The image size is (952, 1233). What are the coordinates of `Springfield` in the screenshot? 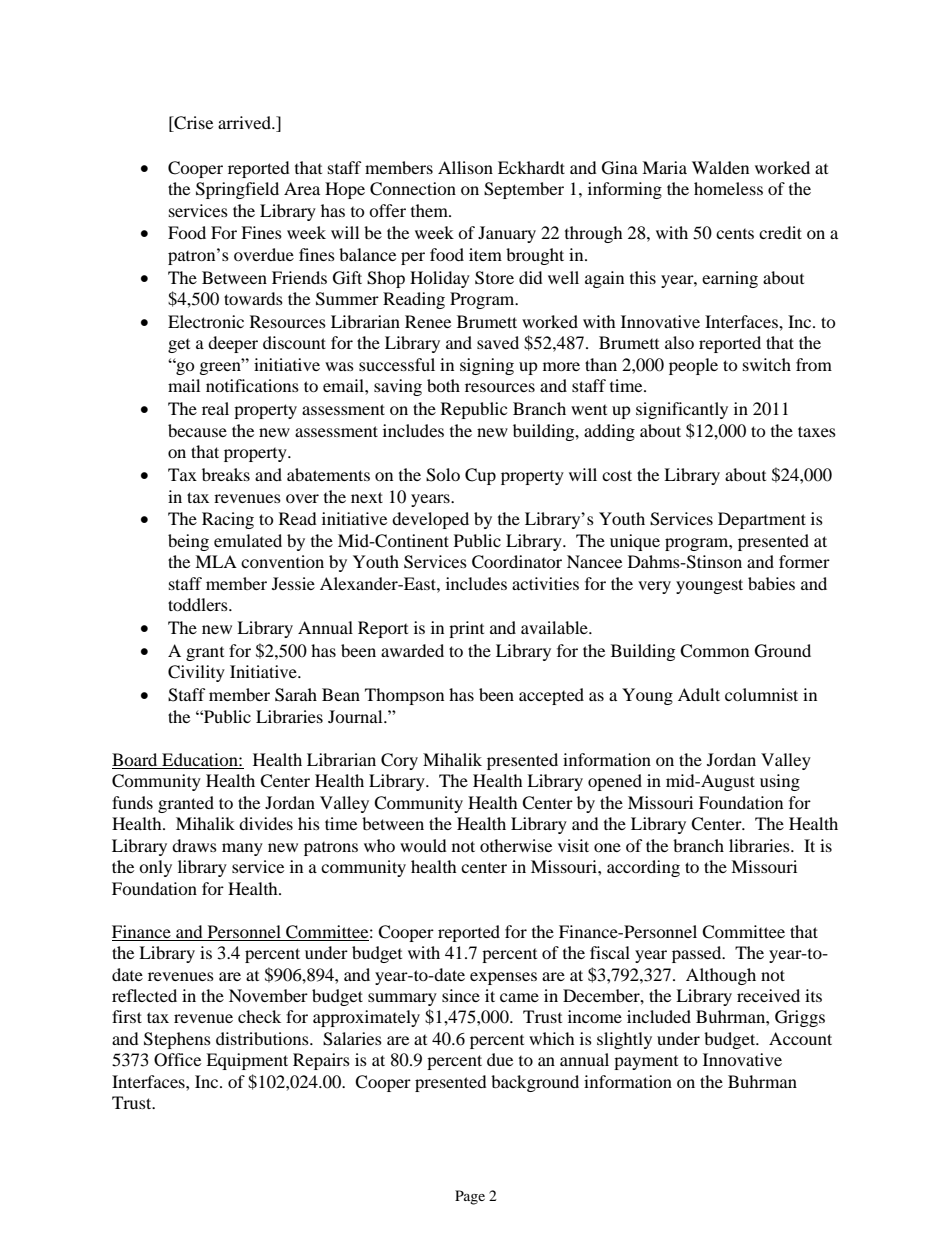 It's located at (237, 190).
